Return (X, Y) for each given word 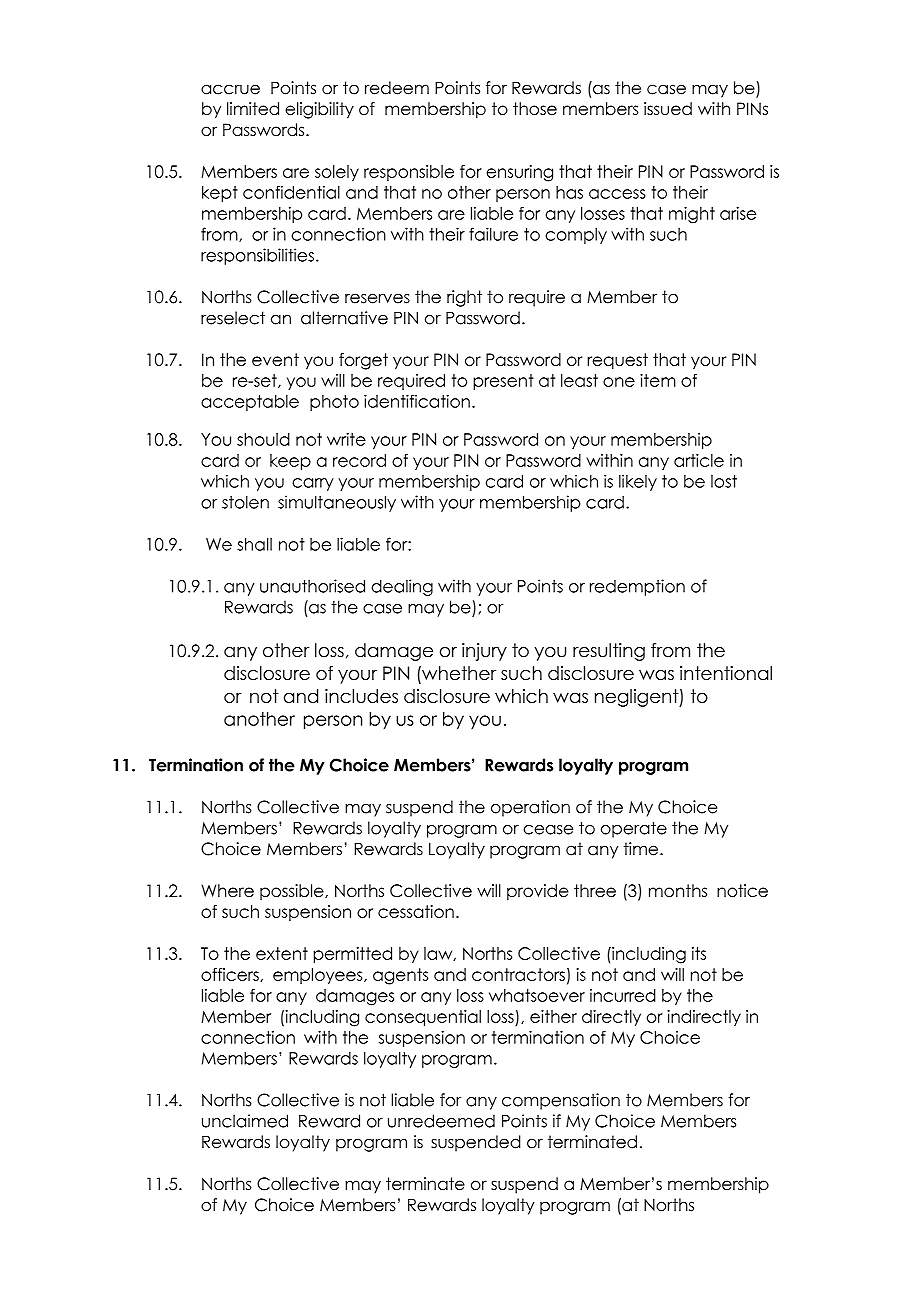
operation (530, 808)
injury (484, 652)
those (535, 108)
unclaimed (245, 1121)
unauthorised (312, 586)
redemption (637, 587)
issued (668, 108)
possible (293, 892)
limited (253, 108)
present (503, 382)
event (275, 359)
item (658, 380)
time (642, 849)
